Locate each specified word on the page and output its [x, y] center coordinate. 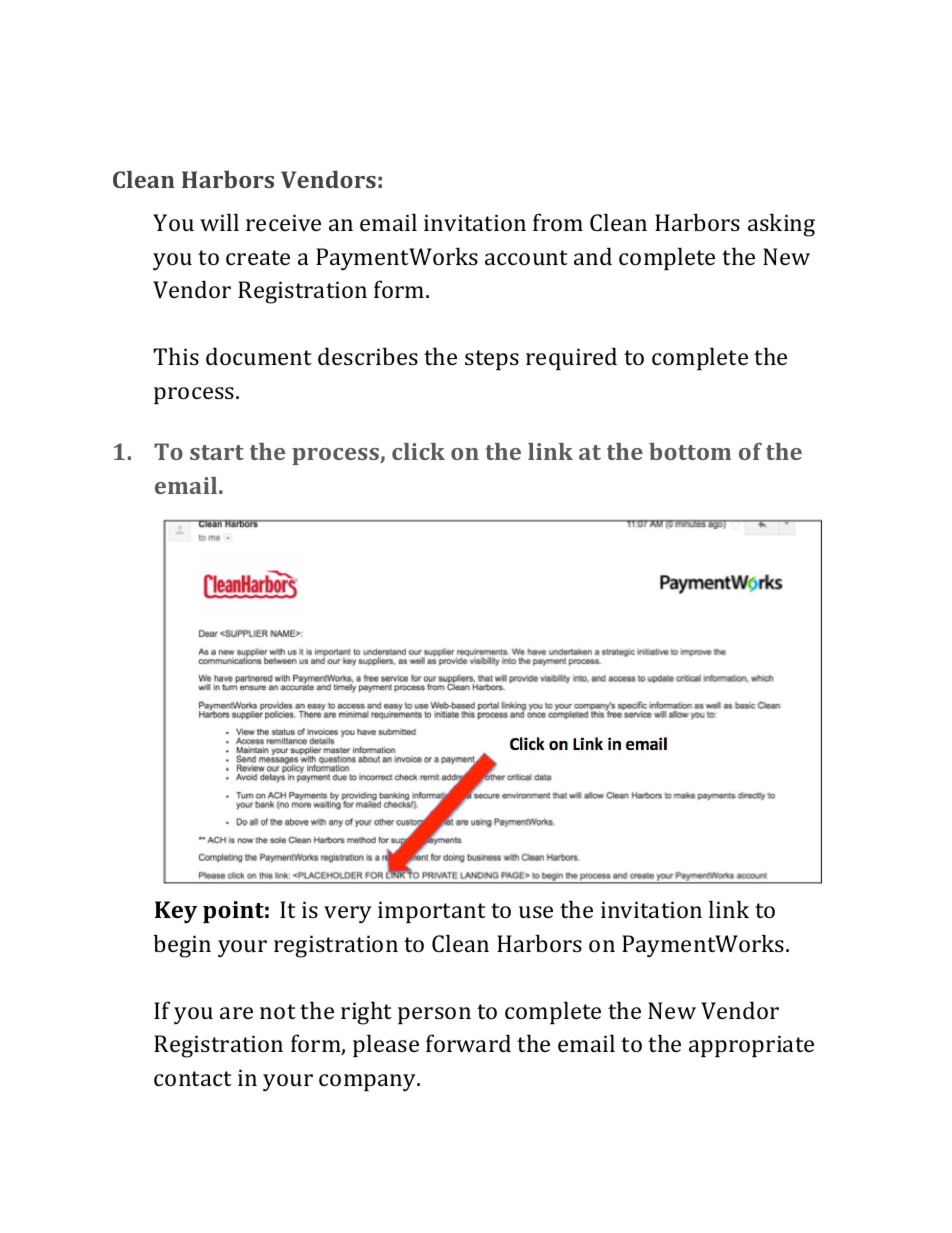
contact [193, 1078]
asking [781, 225]
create [258, 257]
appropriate [751, 1046]
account [526, 257]
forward [468, 1043]
